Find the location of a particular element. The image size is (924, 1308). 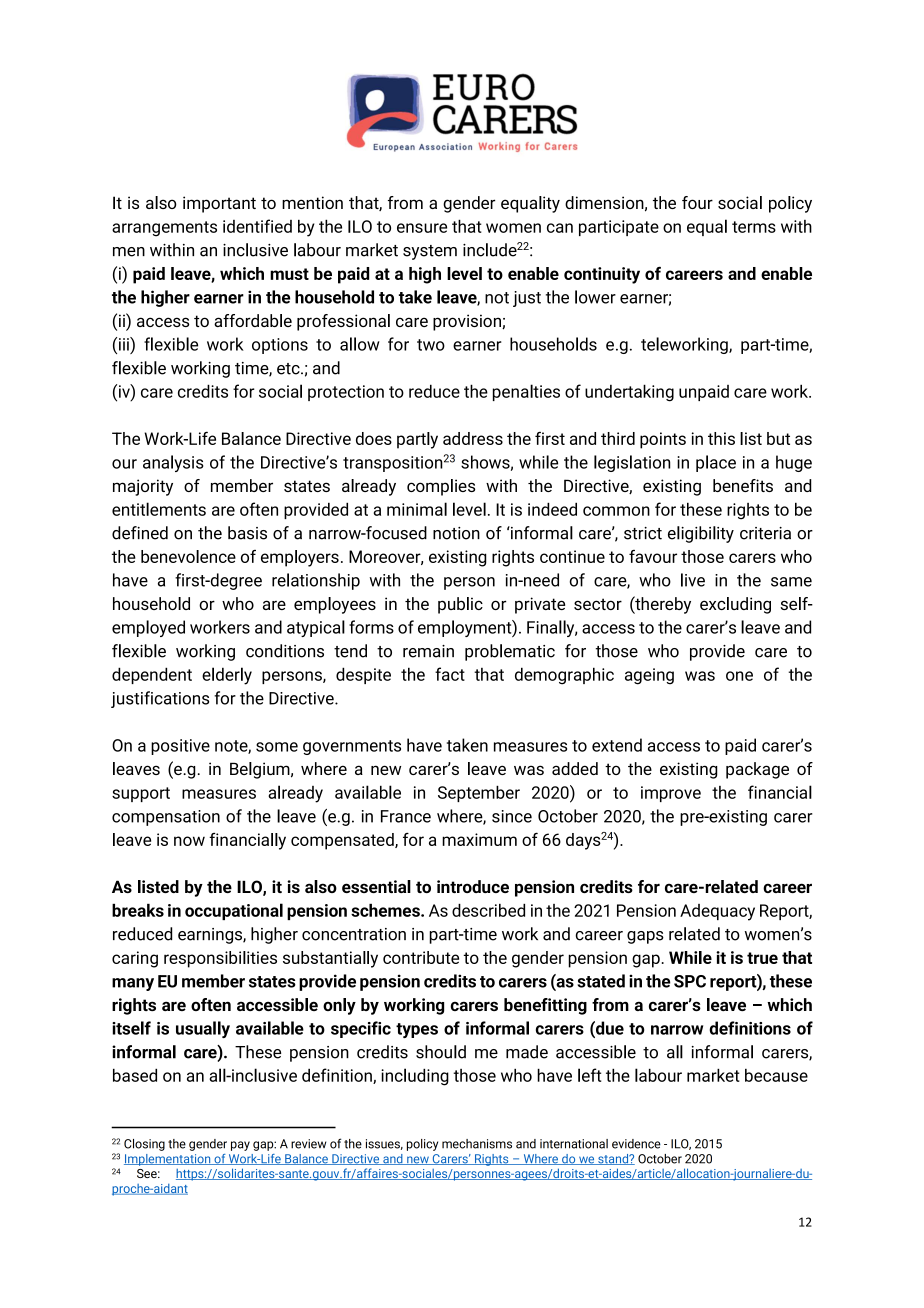

pay is located at coordinates (240, 1146).
